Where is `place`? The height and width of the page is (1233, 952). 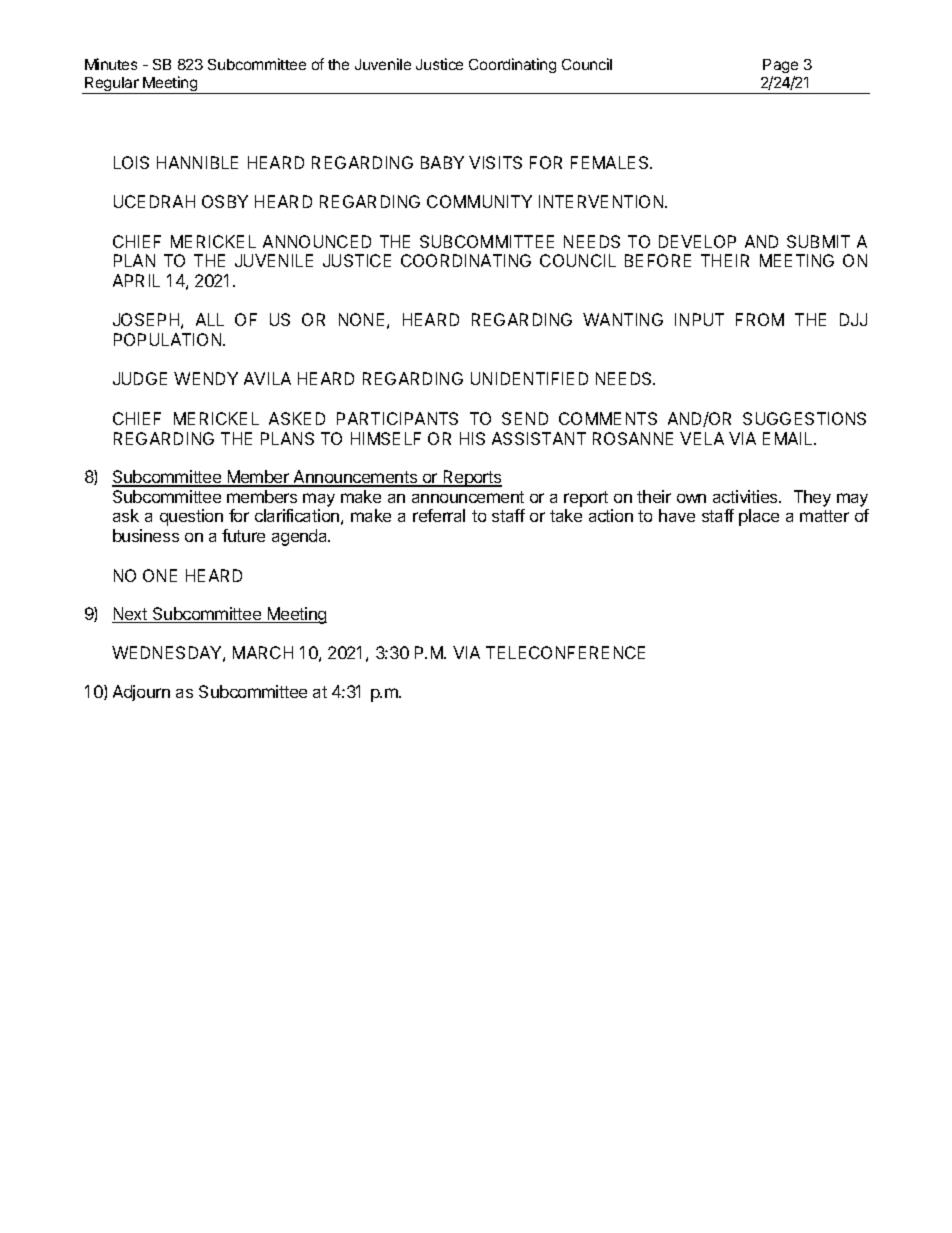 place is located at coordinates (759, 517).
